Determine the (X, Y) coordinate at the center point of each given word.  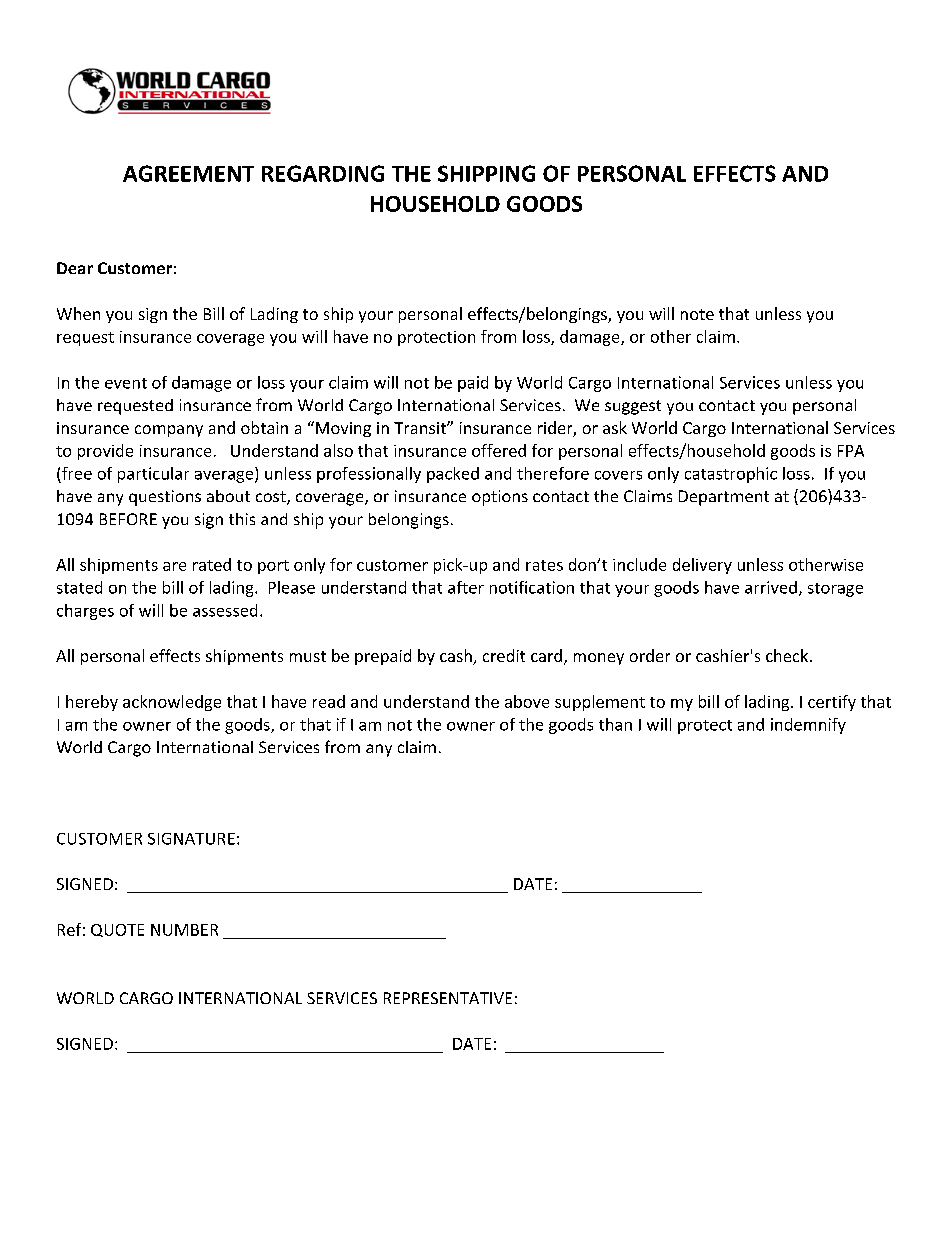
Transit (421, 428)
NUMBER (184, 930)
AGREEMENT (188, 173)
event (126, 383)
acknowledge (172, 703)
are (174, 566)
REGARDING (323, 173)
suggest (633, 407)
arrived (771, 587)
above (527, 701)
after (466, 587)
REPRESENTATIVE (448, 998)
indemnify (808, 726)
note (697, 314)
